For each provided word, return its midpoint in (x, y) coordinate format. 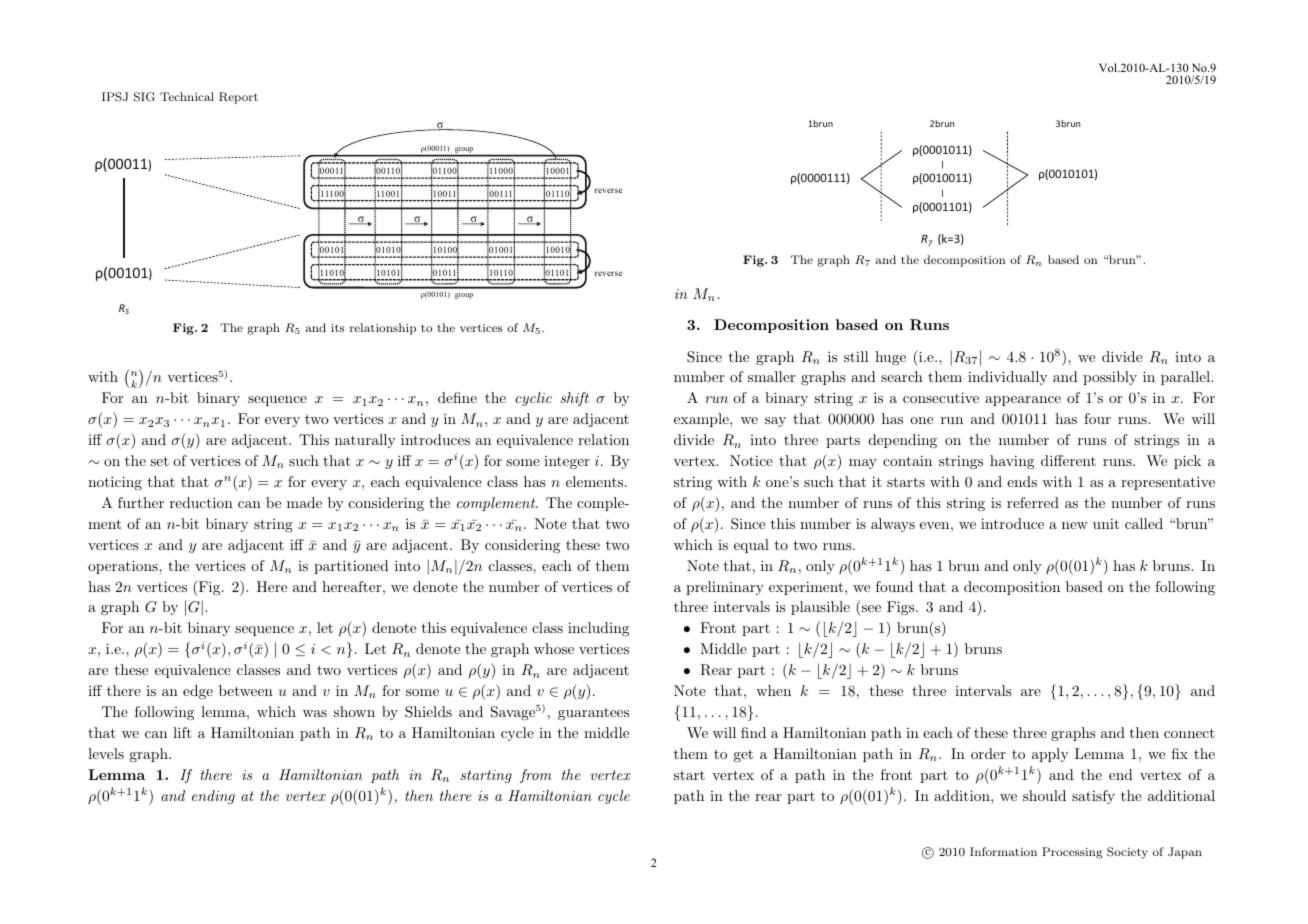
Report (238, 98)
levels (106, 753)
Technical (187, 96)
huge (890, 358)
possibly (1110, 378)
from (536, 776)
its (337, 327)
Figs (900, 608)
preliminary (725, 588)
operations (124, 567)
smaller (771, 376)
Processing (1072, 853)
